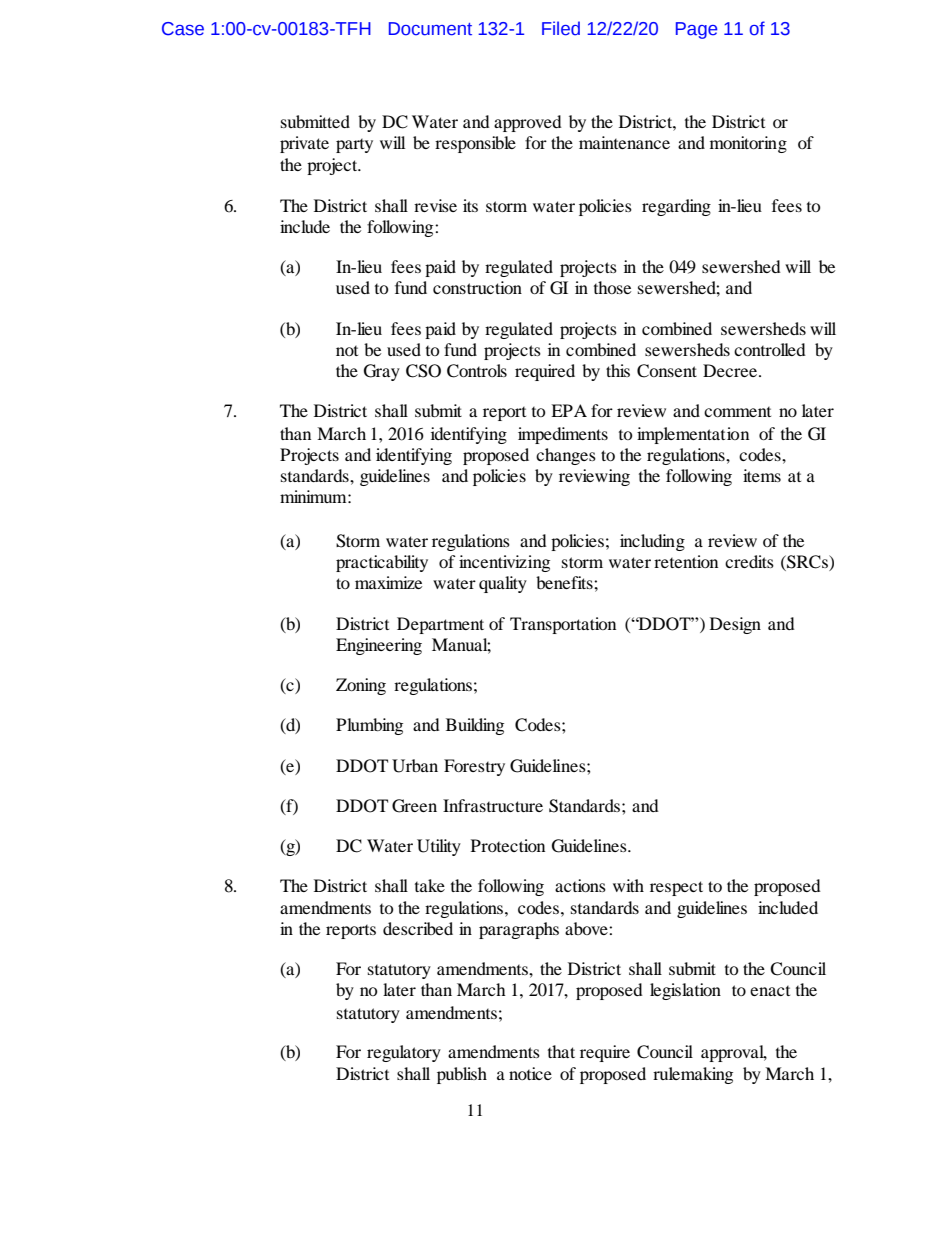 The width and height of the page is (952, 1233). Describe the element at coordinates (404, 1053) in the page. I see `regulatory` at that location.
